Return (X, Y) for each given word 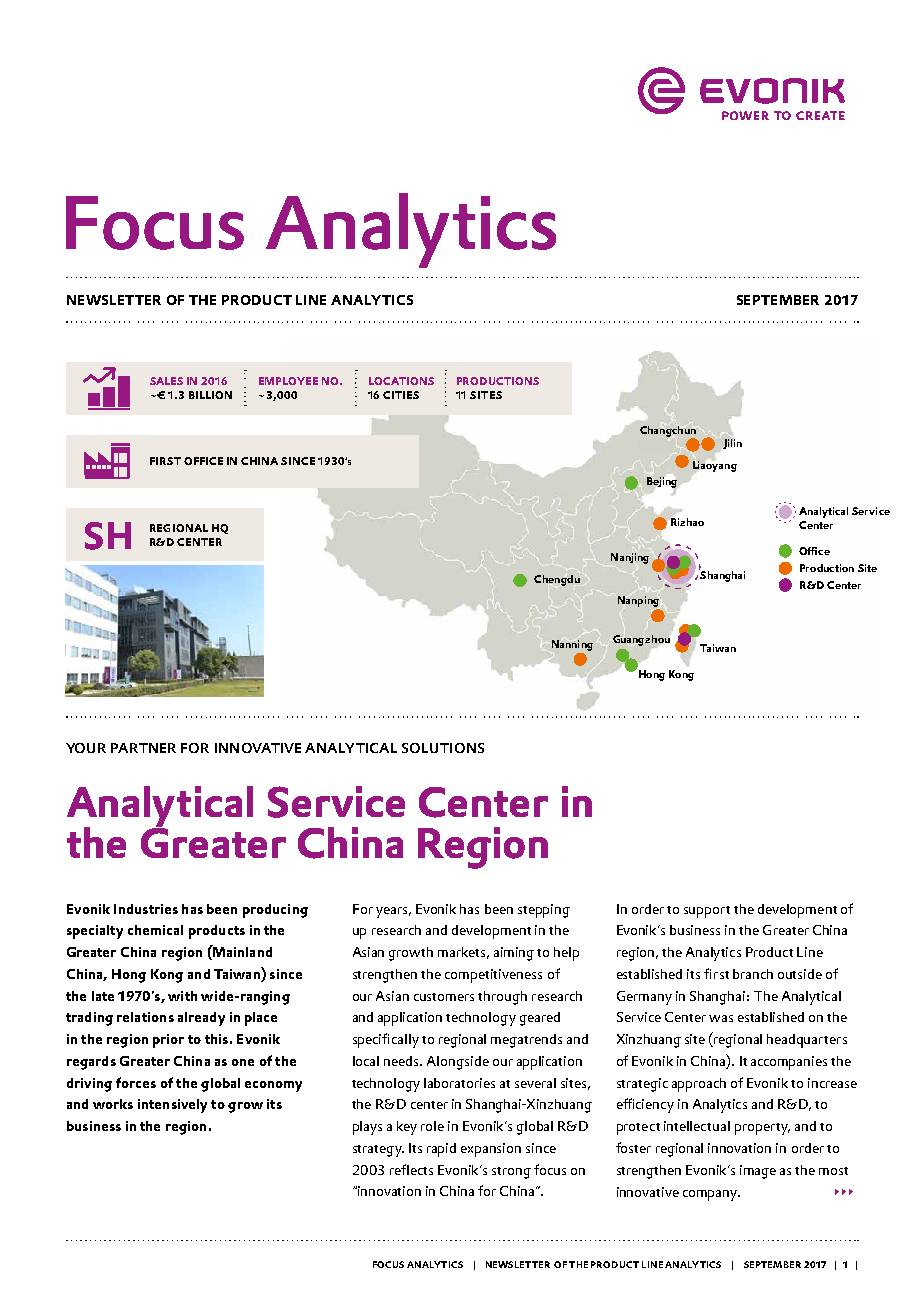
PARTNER (143, 748)
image (758, 1172)
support (707, 912)
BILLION (210, 395)
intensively (172, 1106)
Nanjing (630, 558)
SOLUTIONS (443, 748)
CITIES (401, 395)
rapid (441, 1150)
